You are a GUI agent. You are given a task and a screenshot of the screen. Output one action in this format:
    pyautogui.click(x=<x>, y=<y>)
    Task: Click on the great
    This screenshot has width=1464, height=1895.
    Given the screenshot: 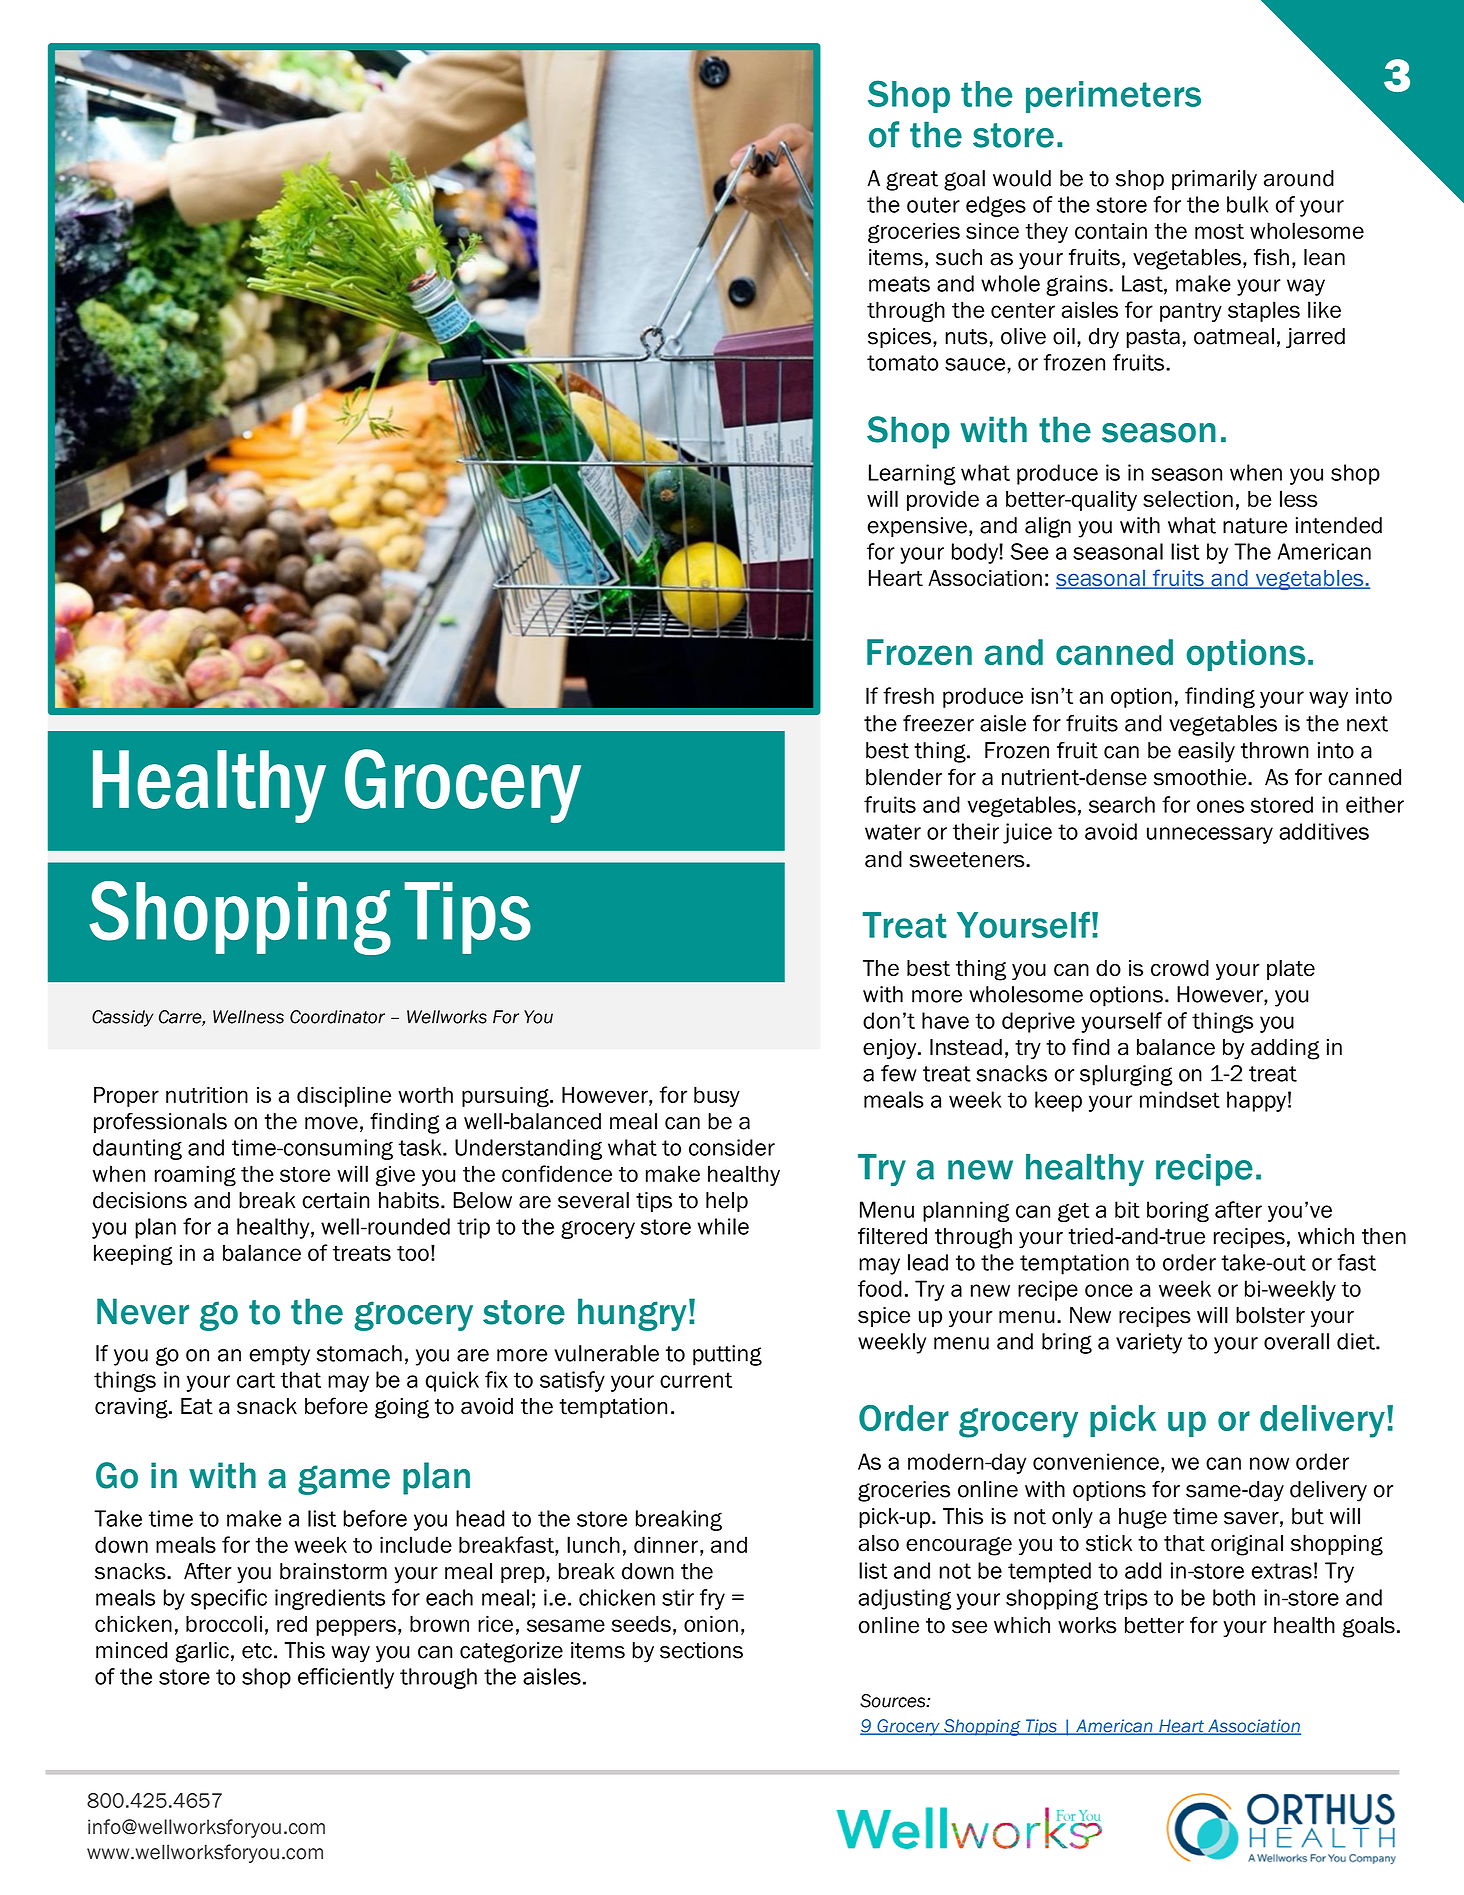 What is the action you would take?
    pyautogui.click(x=912, y=181)
